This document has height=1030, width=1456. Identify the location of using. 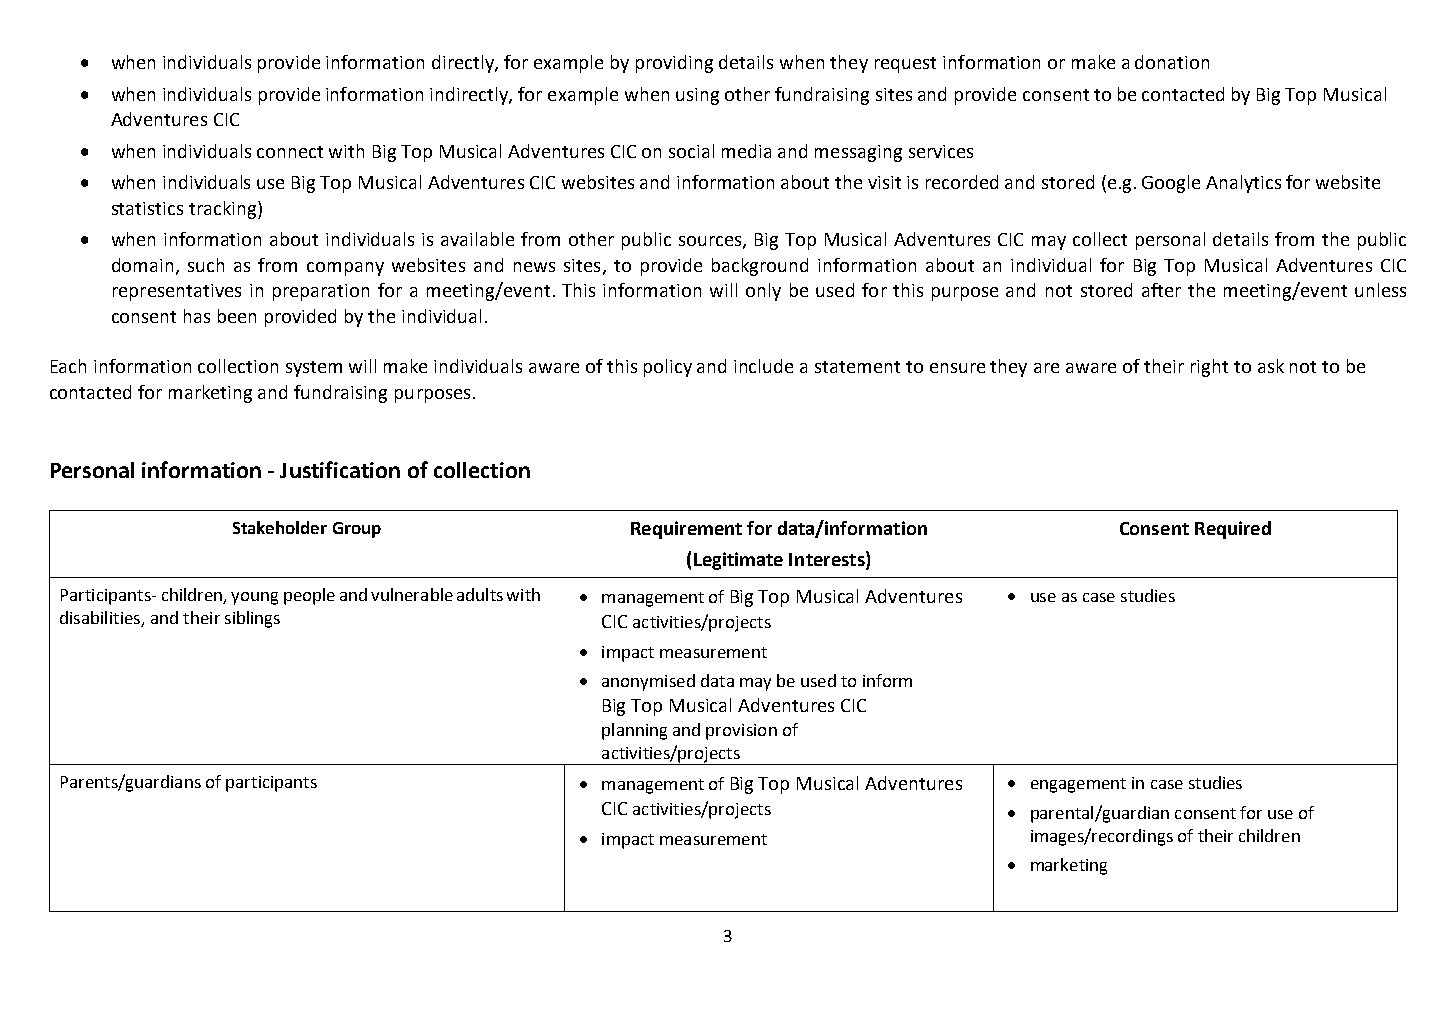
(697, 96).
